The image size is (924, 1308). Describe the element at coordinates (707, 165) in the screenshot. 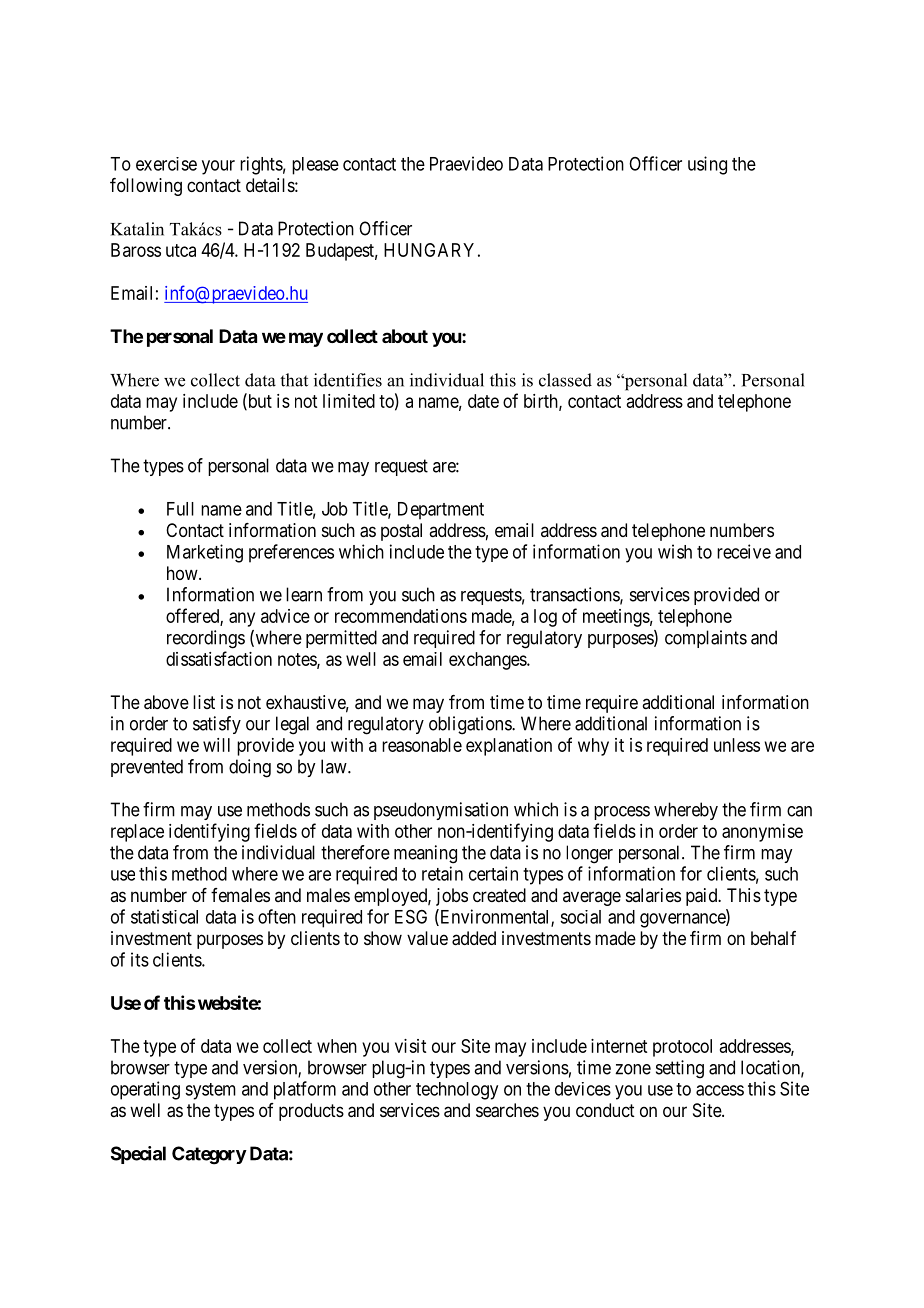

I see `using` at that location.
